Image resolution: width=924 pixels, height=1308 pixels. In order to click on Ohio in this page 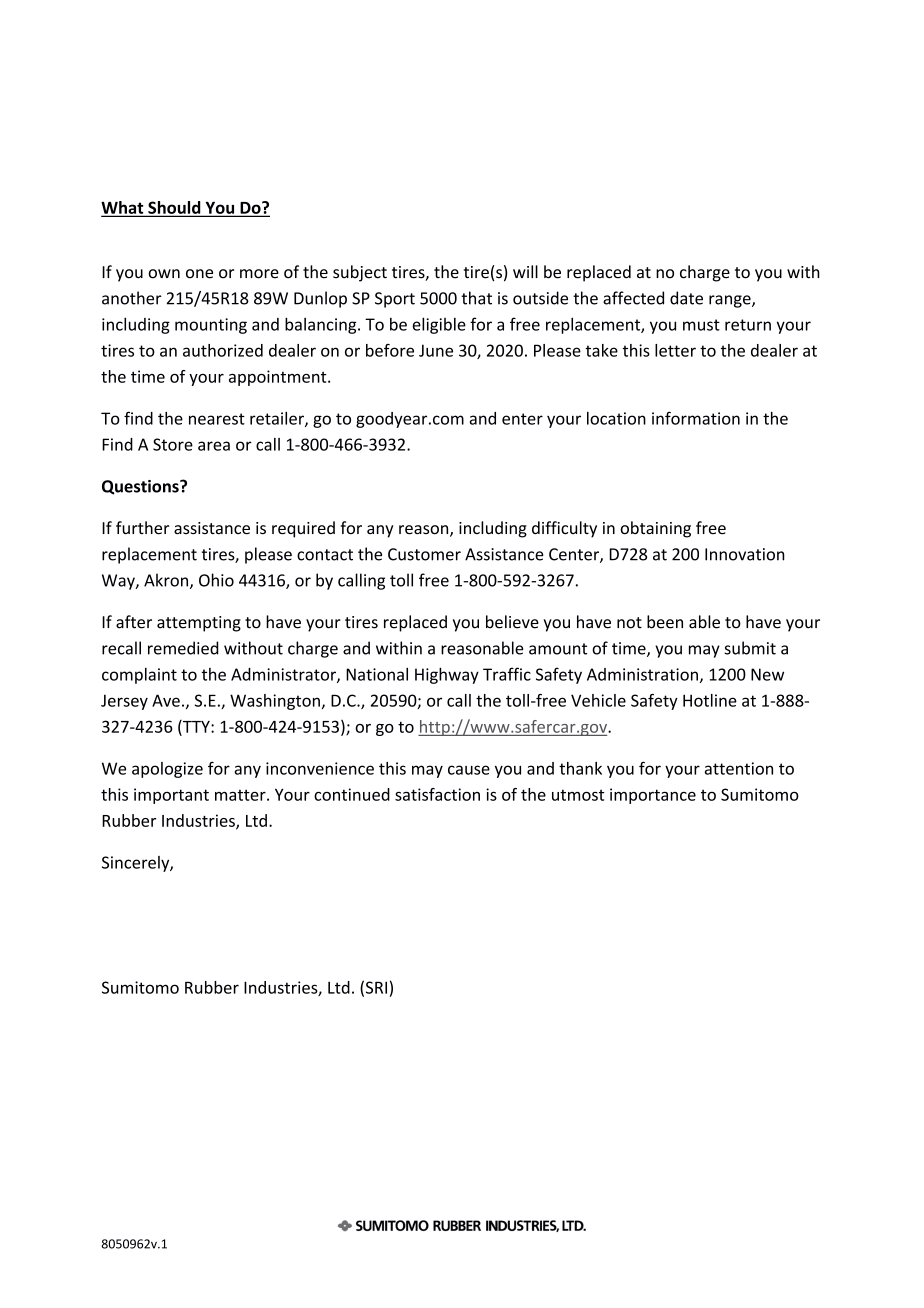, I will do `click(216, 580)`.
